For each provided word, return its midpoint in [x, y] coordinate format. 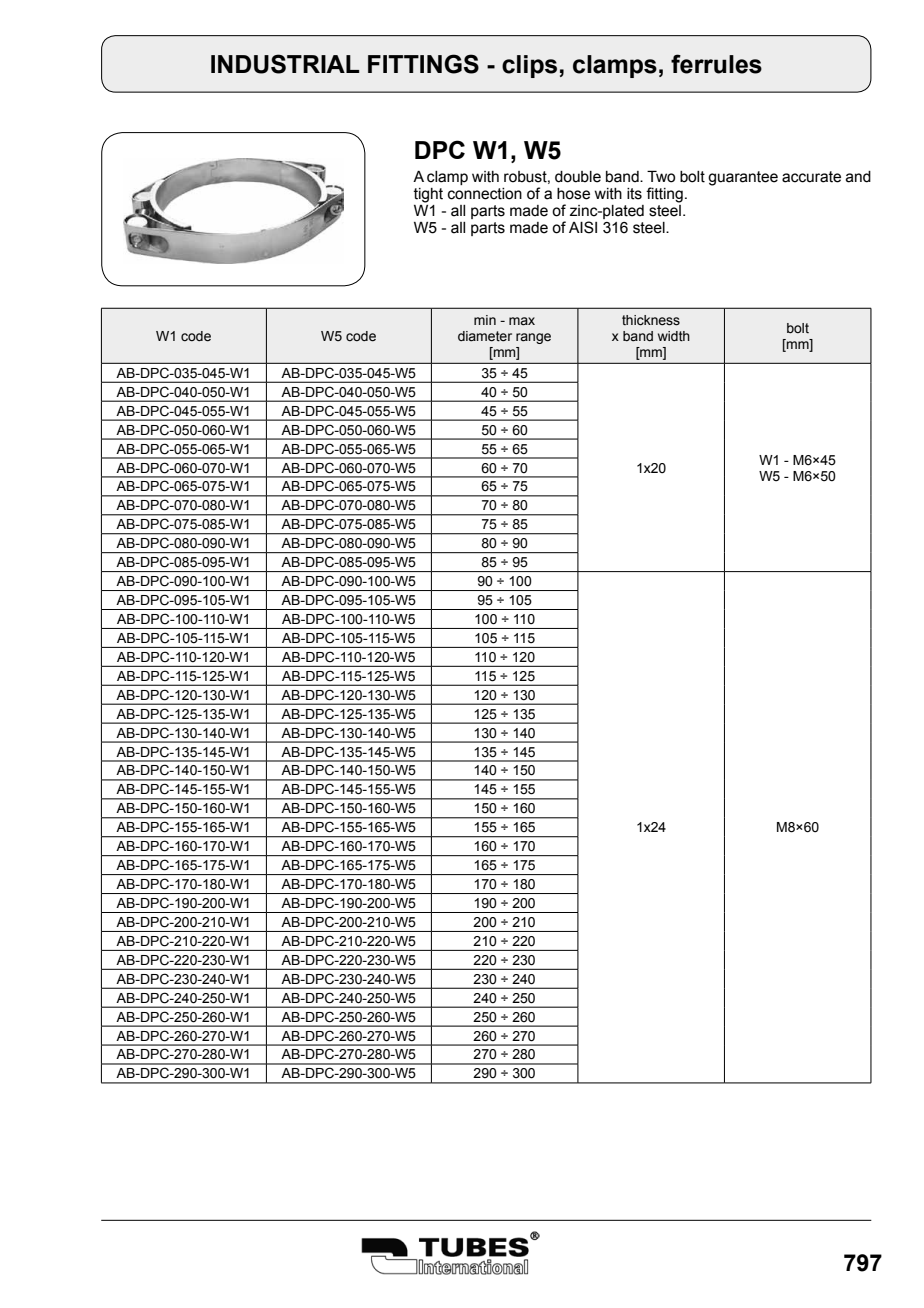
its [634, 194]
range [533, 338]
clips [529, 66]
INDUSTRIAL [285, 64]
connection [485, 194]
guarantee [743, 178]
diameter [485, 336]
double [578, 177]
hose [573, 194]
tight [428, 195]
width [674, 336]
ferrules [716, 64]
